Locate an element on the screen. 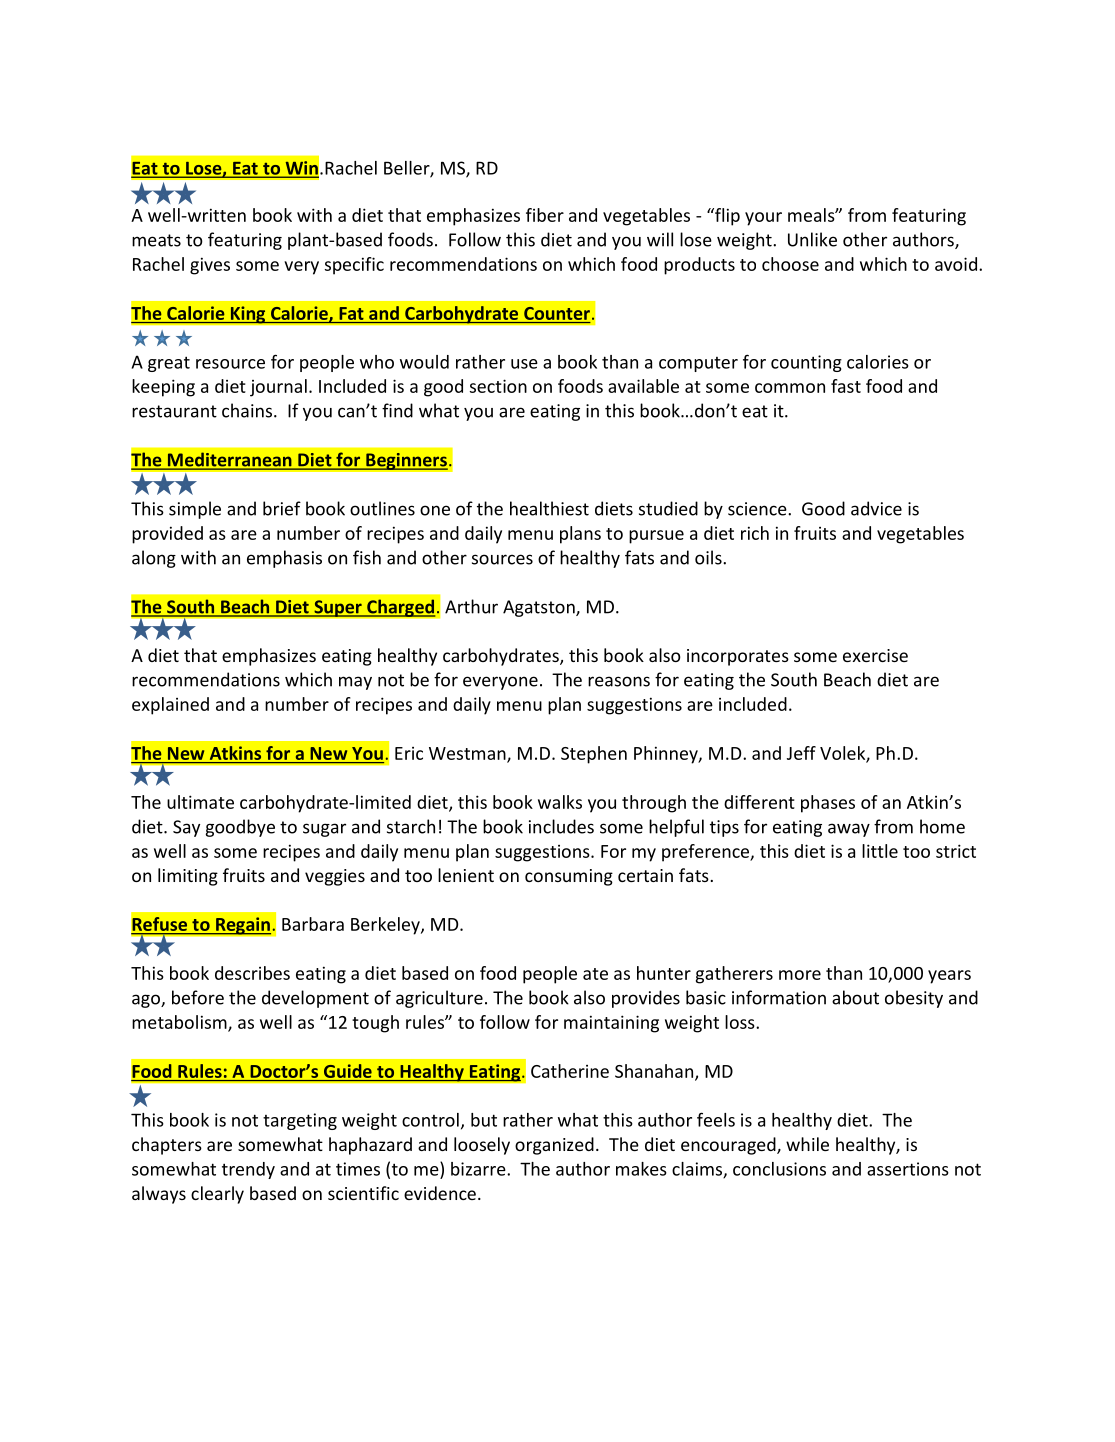 The width and height of the screenshot is (1115, 1442). gives is located at coordinates (210, 266).
